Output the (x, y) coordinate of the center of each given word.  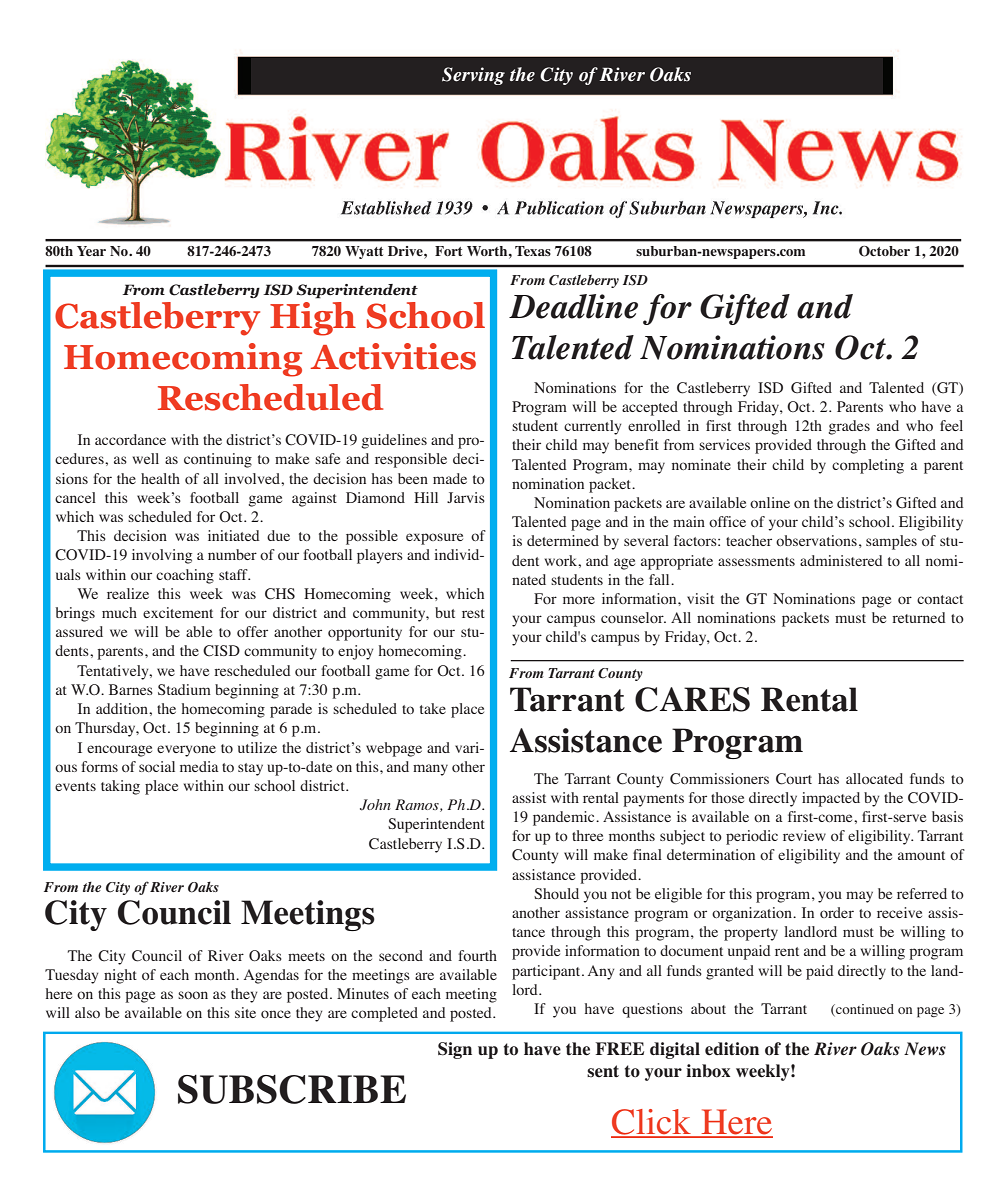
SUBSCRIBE (292, 1089)
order (837, 912)
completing (868, 466)
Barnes (131, 689)
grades (849, 427)
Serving (473, 76)
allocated (874, 778)
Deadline (573, 306)
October (884, 251)
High (313, 319)
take (433, 708)
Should (556, 893)
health (160, 478)
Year (91, 251)
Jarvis (466, 497)
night (120, 976)
